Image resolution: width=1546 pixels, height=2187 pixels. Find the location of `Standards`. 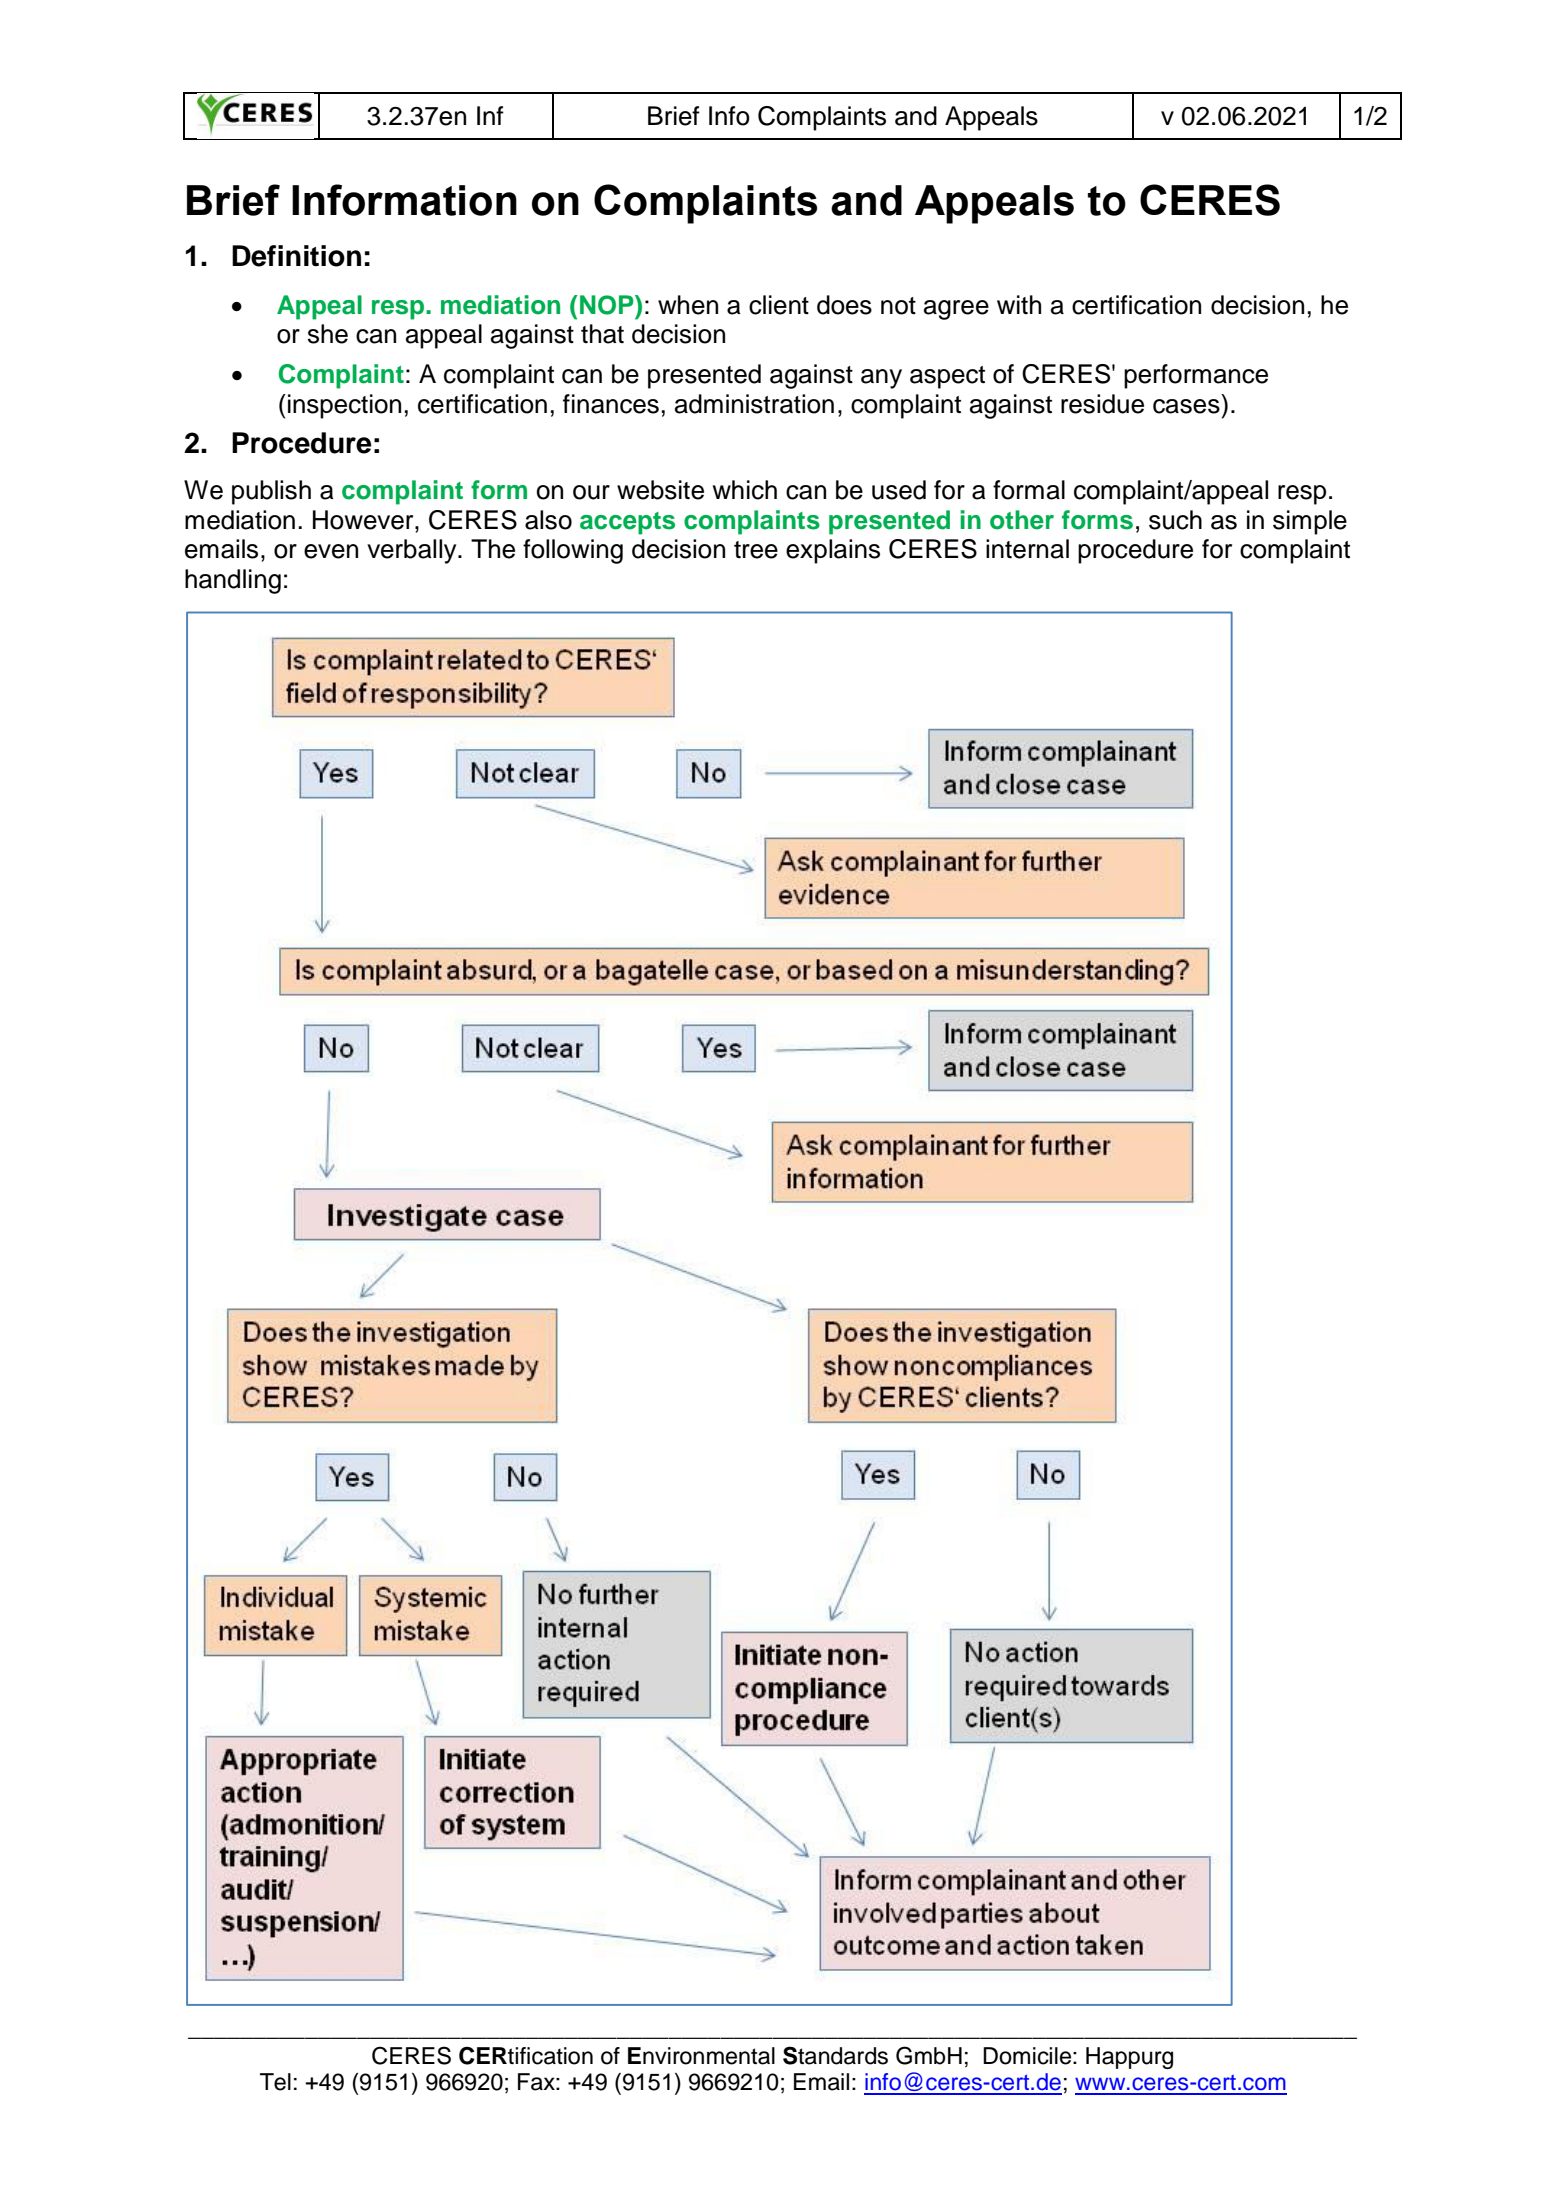

Standards is located at coordinates (835, 2055).
